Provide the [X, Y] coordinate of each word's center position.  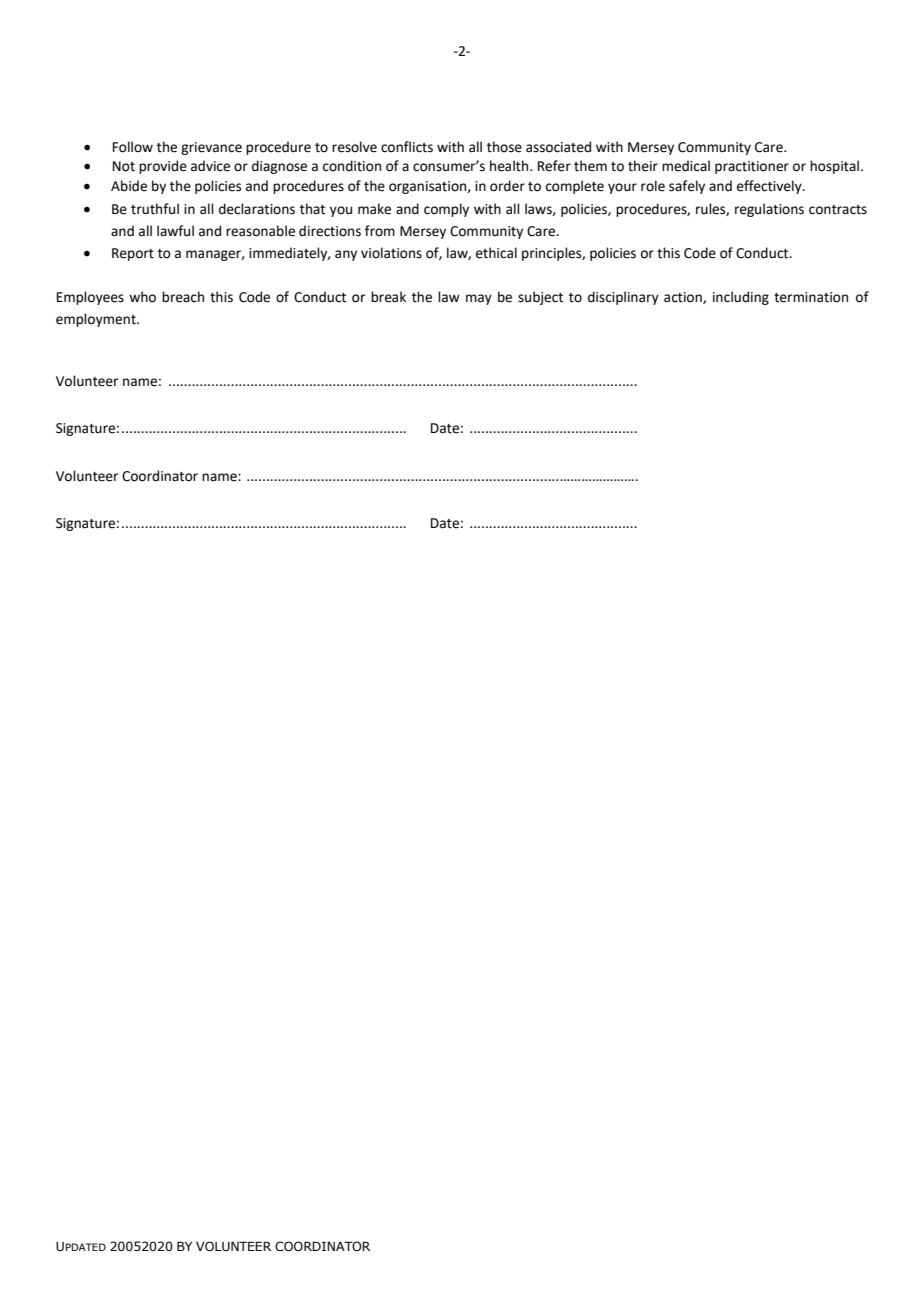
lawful [175, 231]
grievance [211, 148]
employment [97, 320]
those [504, 147]
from [380, 231]
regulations [769, 210]
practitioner [752, 167]
